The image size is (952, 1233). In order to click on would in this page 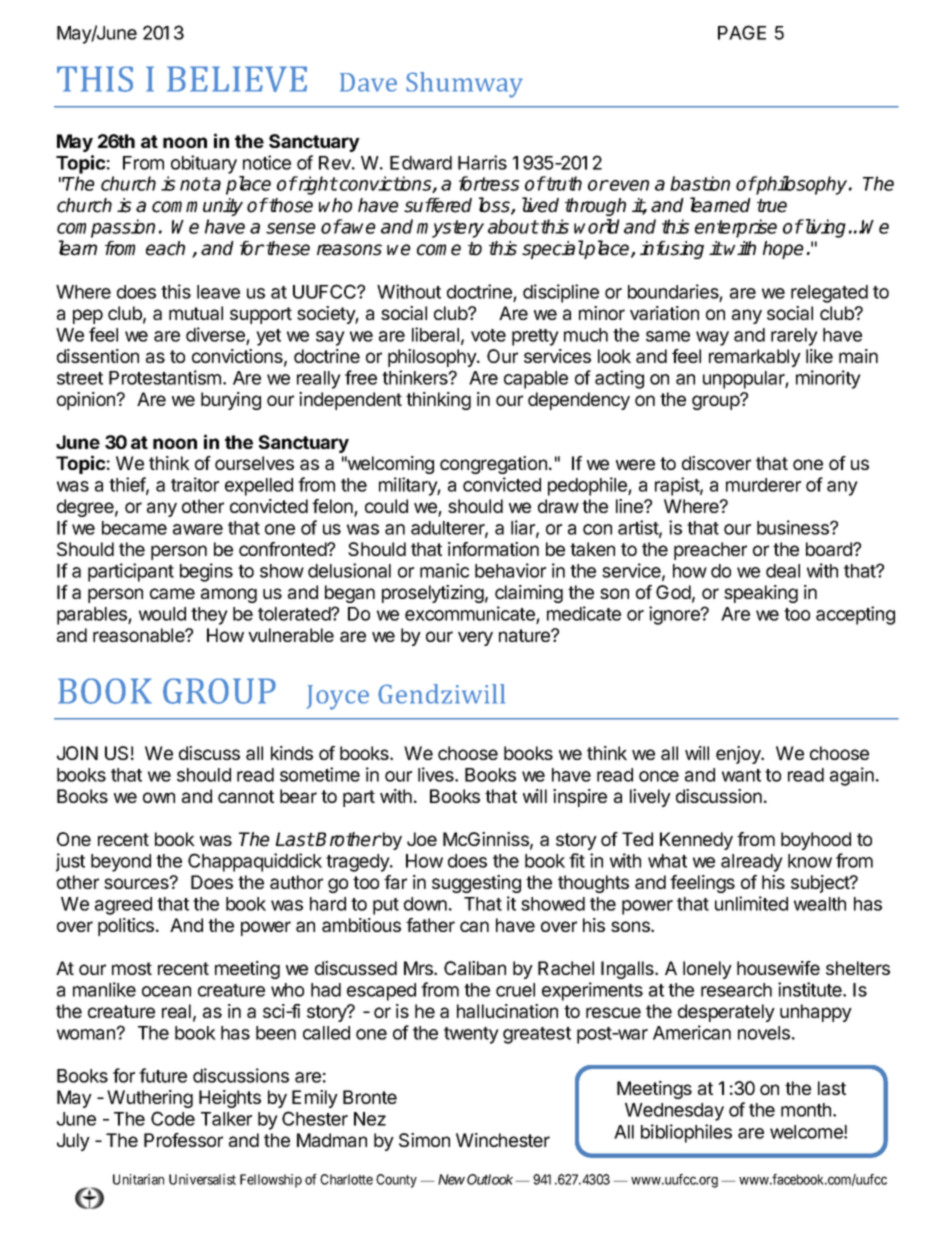, I will do `click(162, 614)`.
